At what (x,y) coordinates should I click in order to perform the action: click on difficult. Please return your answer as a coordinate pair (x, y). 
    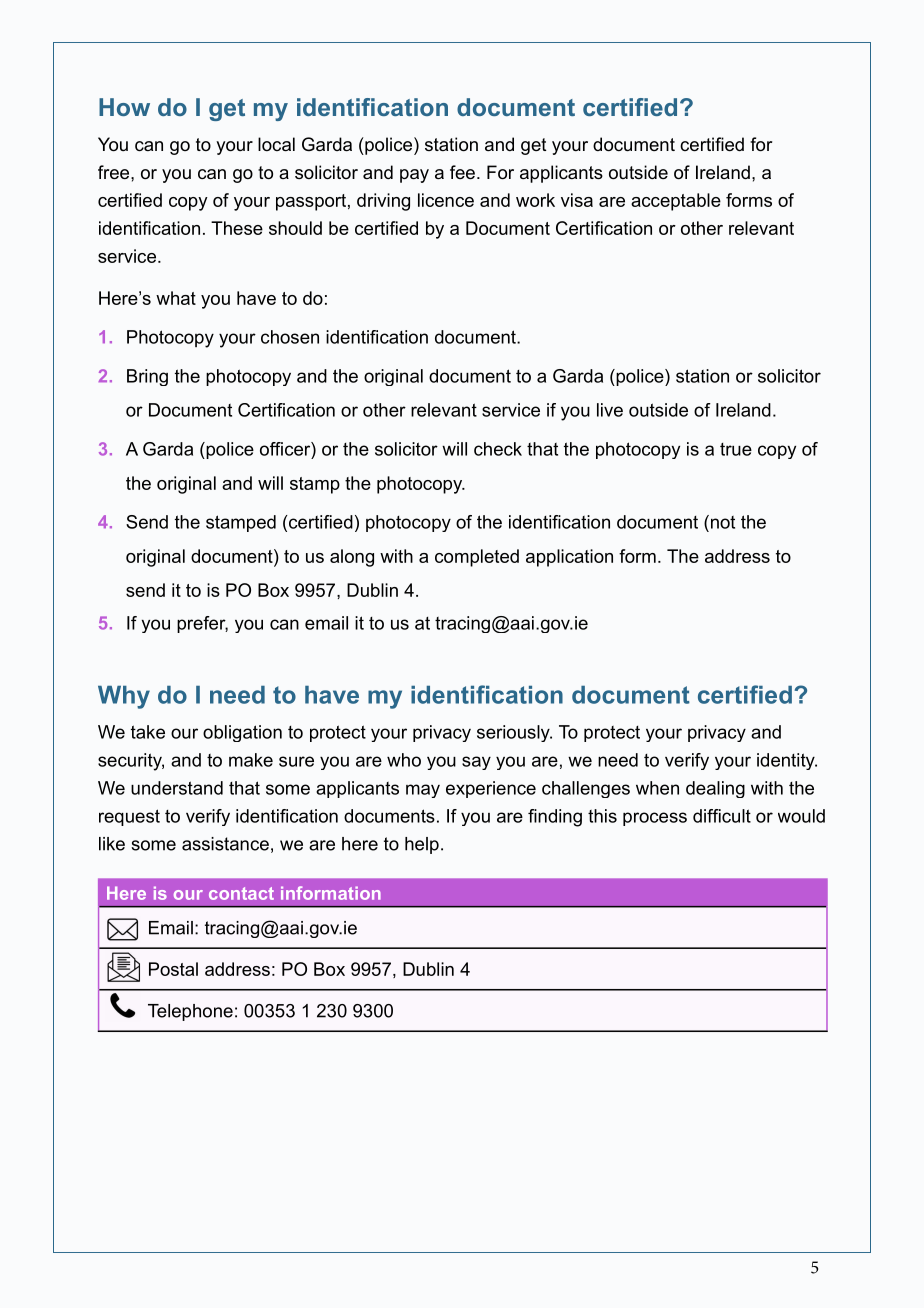
    Looking at the image, I should click on (722, 816).
